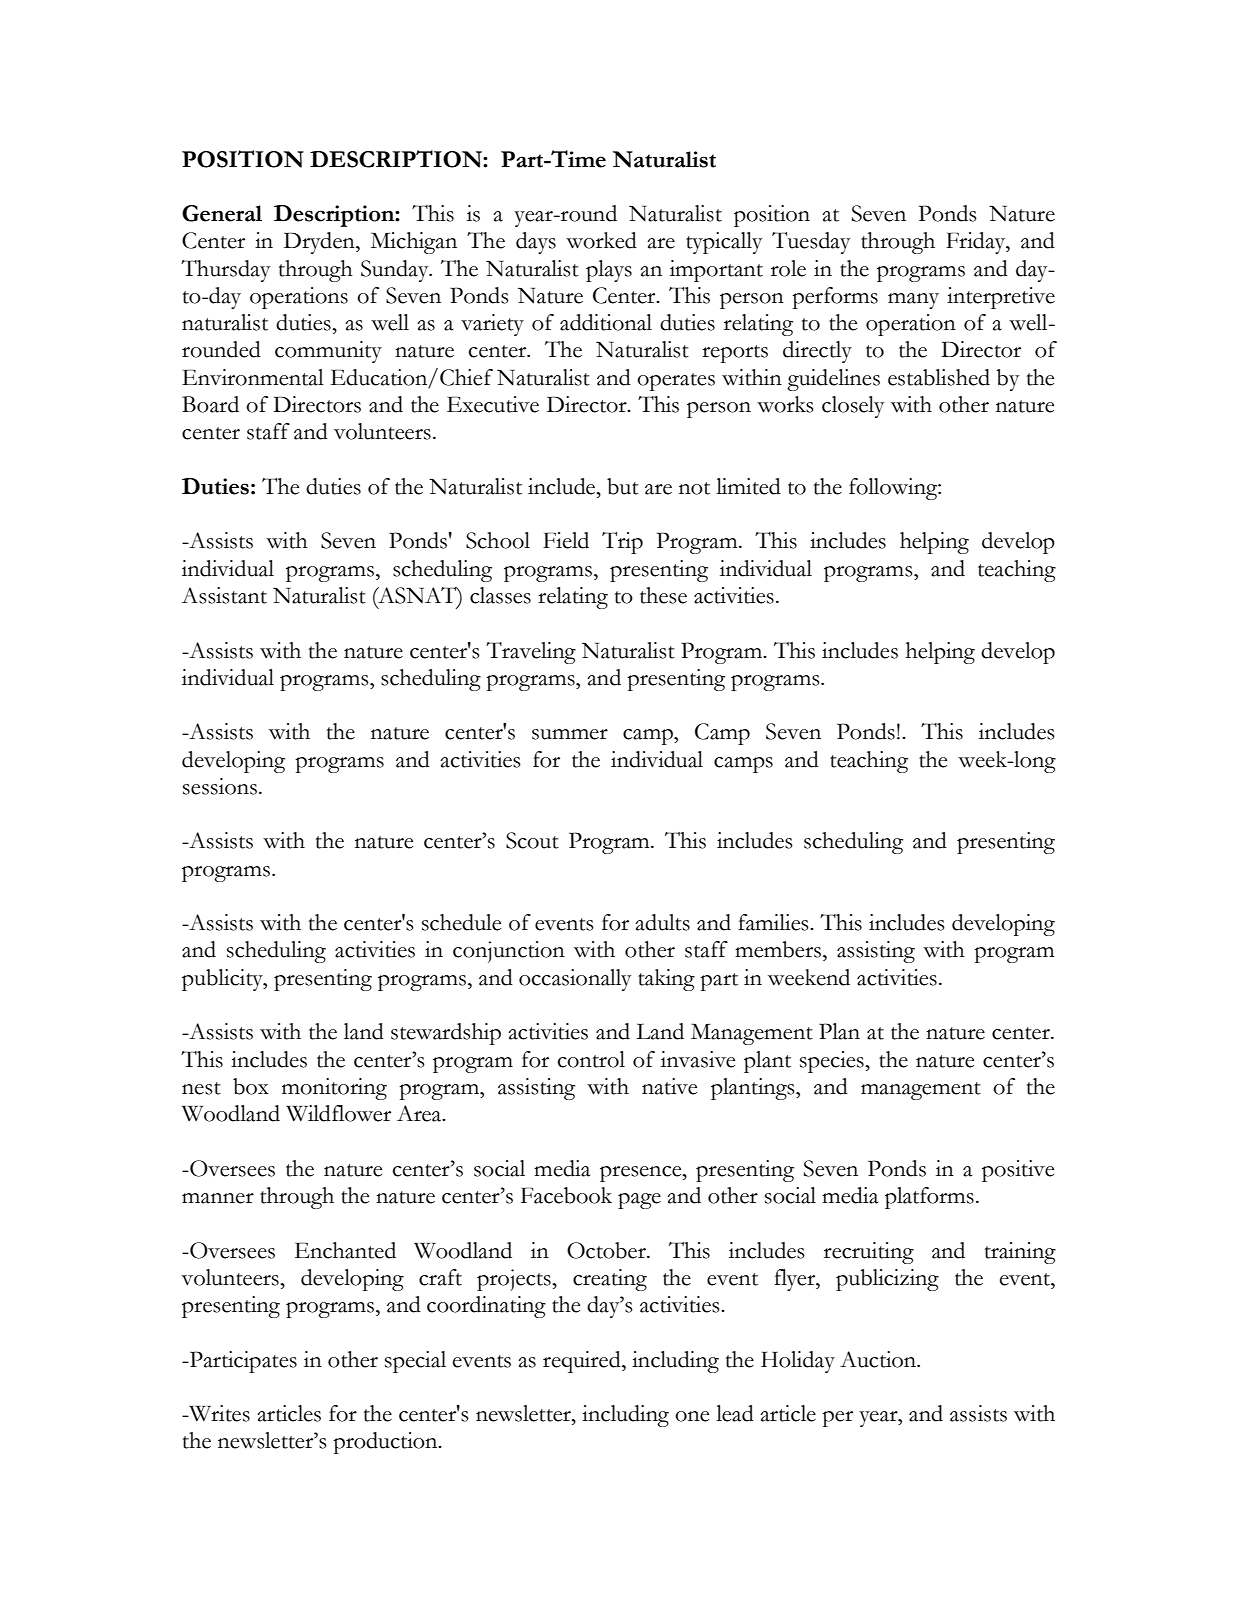 This page has width=1237, height=1600. I want to click on Writes, so click(218, 1413).
